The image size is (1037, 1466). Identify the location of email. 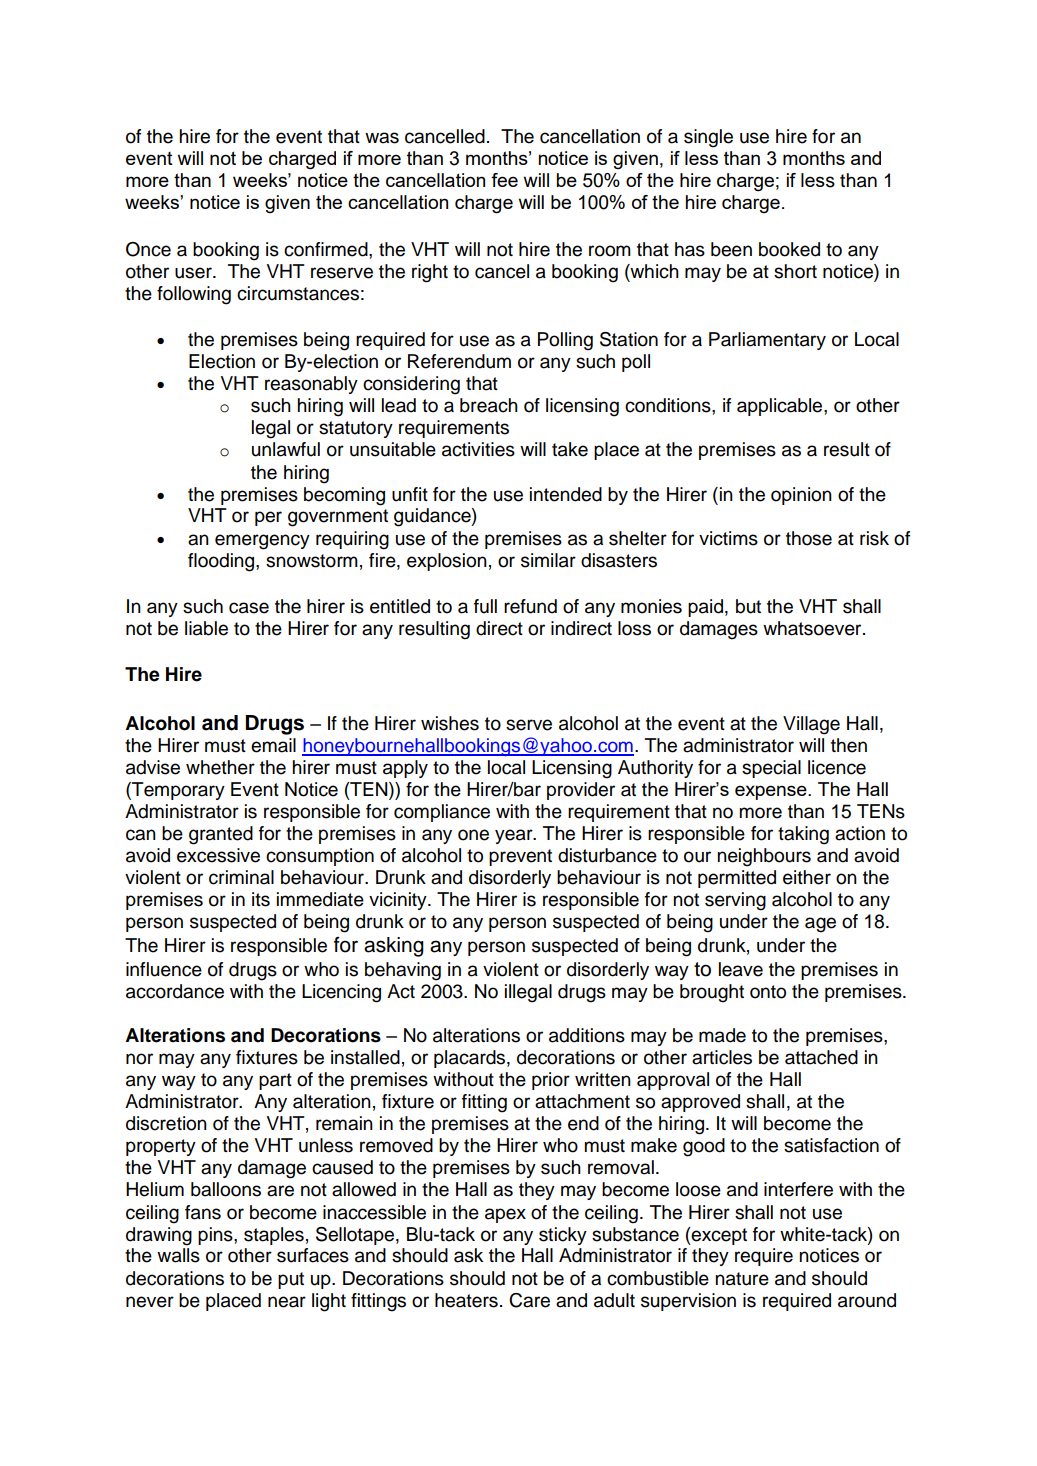
(273, 745).
